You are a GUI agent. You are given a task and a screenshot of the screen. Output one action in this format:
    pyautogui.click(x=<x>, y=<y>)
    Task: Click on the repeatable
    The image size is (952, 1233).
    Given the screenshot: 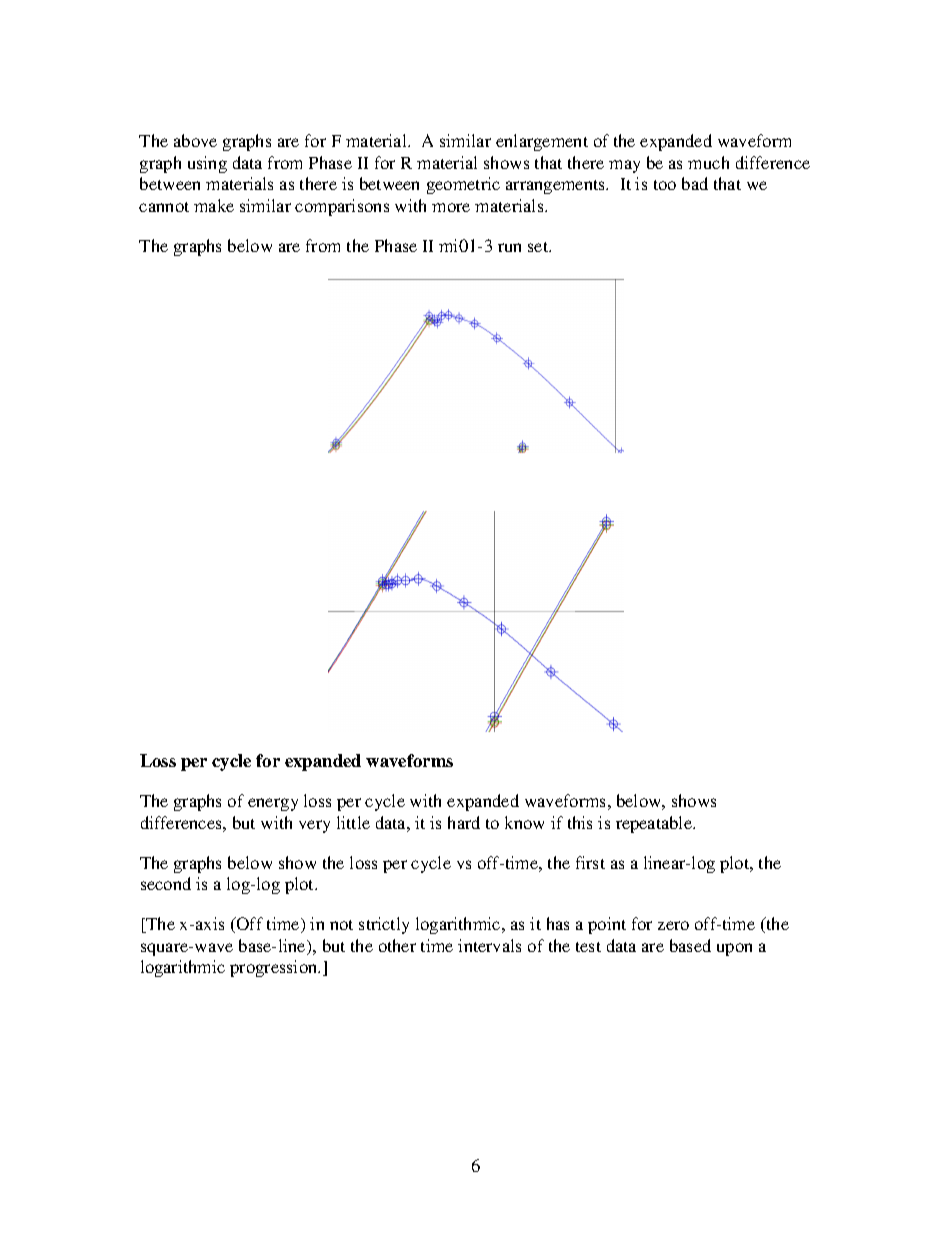 What is the action you would take?
    pyautogui.click(x=655, y=824)
